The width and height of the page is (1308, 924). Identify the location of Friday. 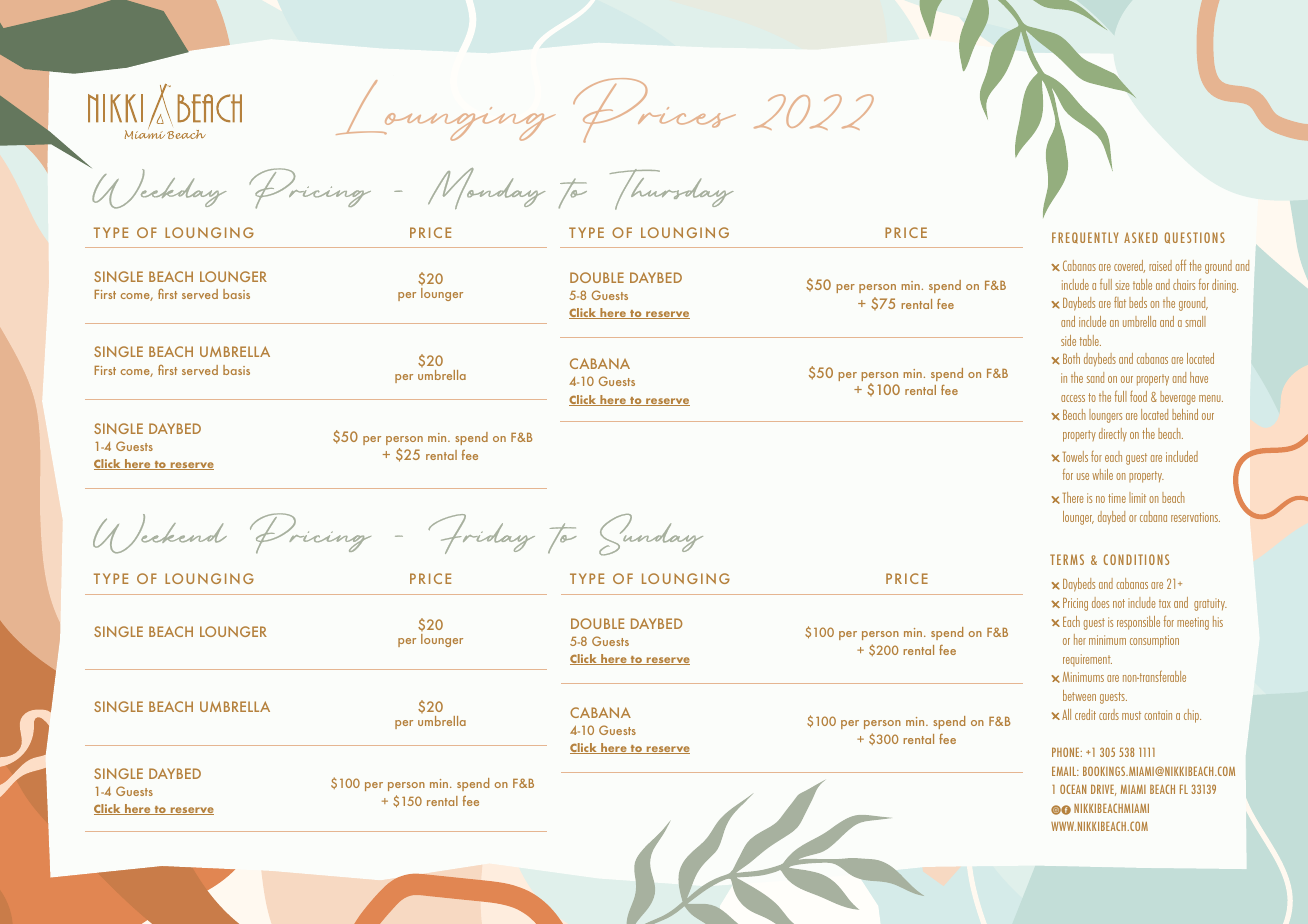
(481, 534).
